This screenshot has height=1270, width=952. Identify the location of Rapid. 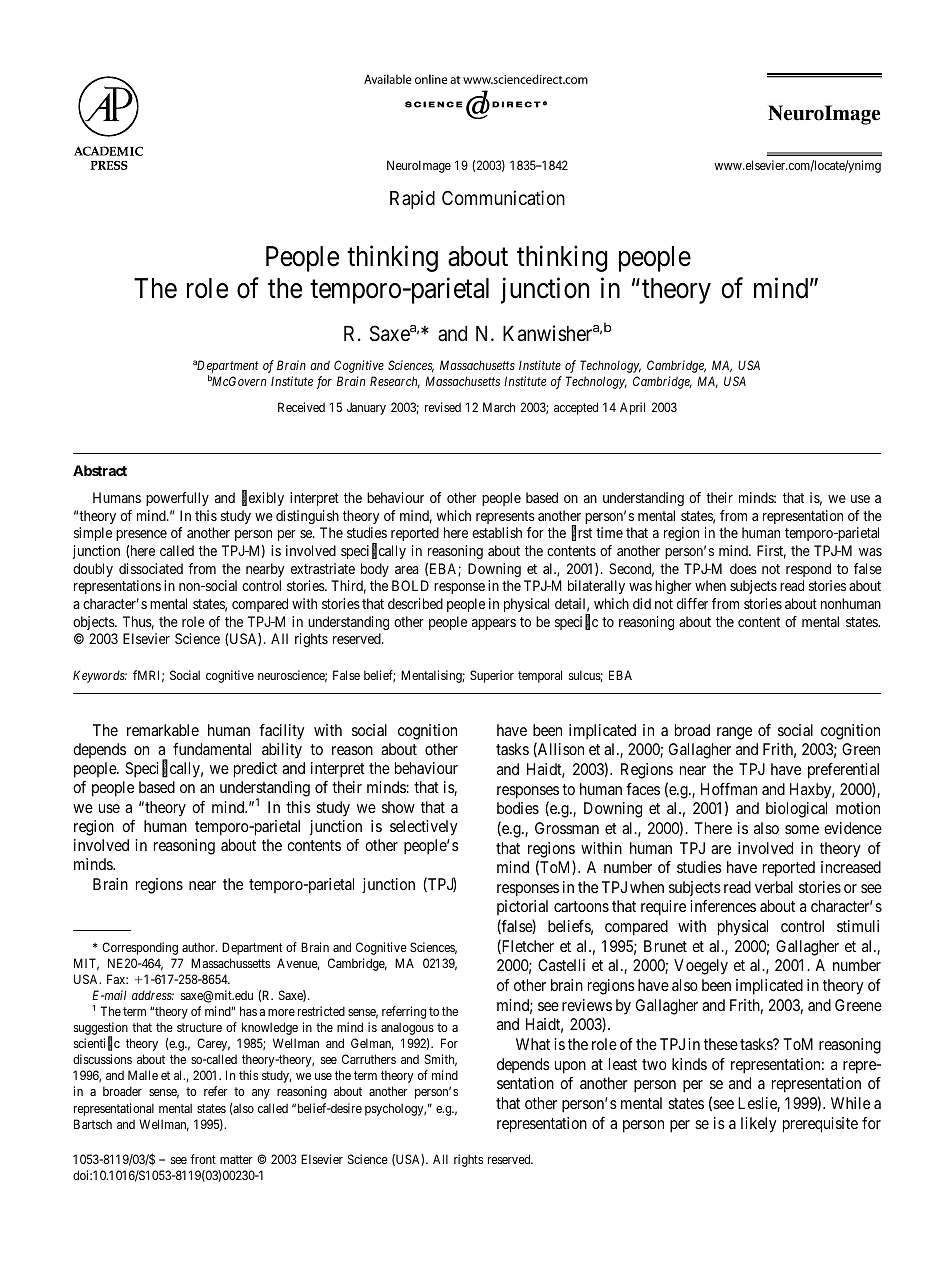
(412, 199).
